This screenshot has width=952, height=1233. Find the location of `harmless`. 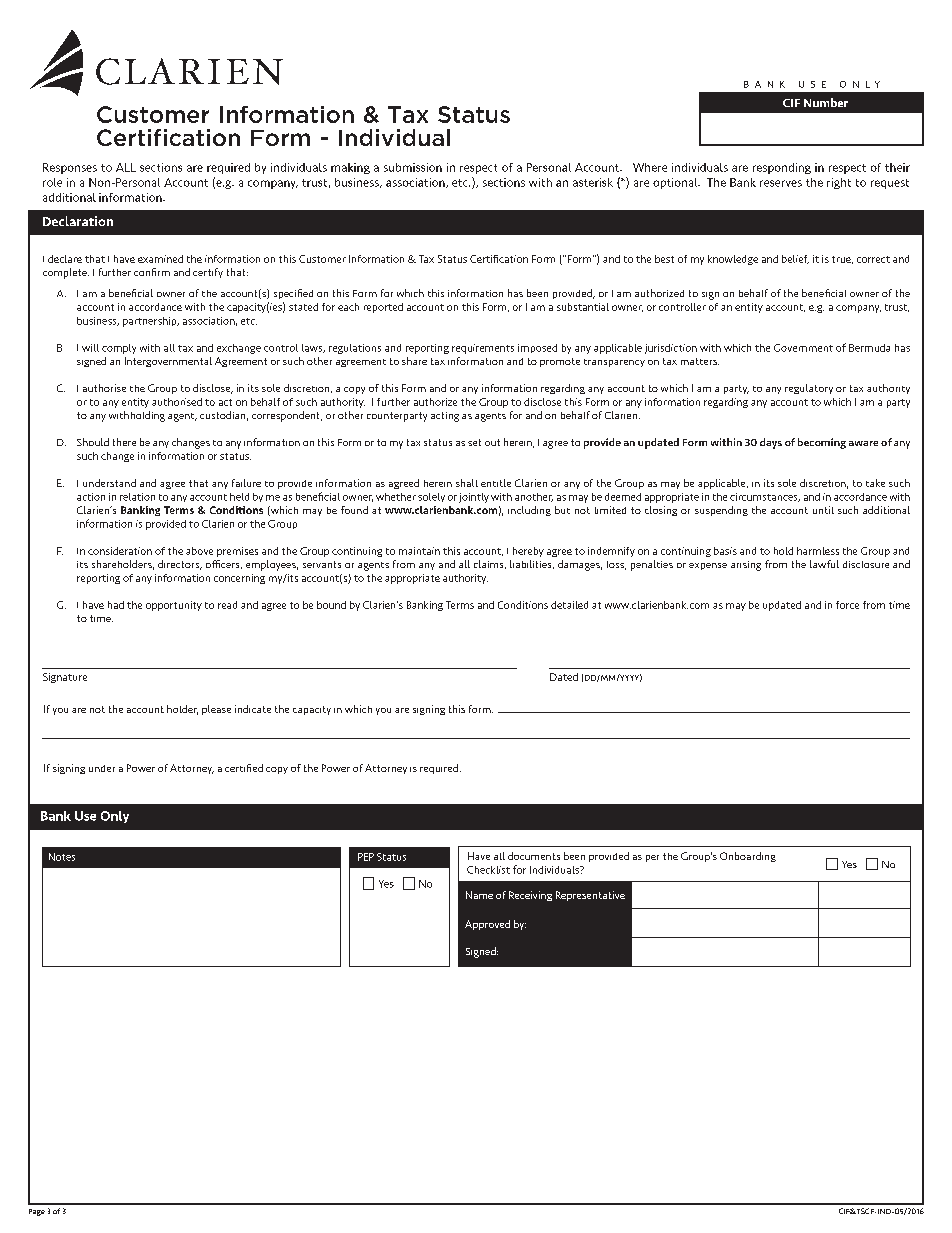

harmless is located at coordinates (818, 551).
